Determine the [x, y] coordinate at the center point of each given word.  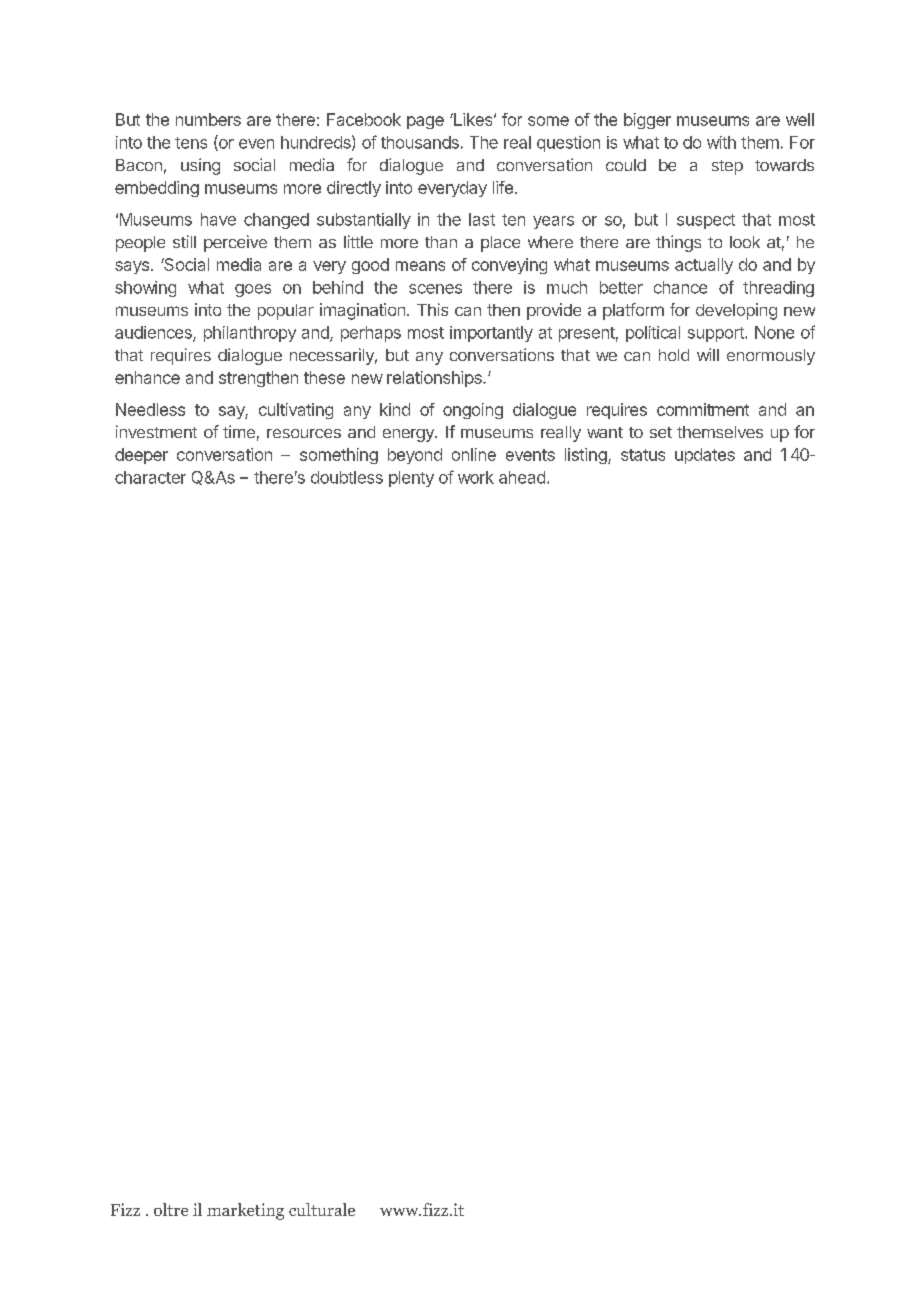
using [200, 166]
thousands [420, 142]
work [476, 477]
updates [705, 456]
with [721, 142]
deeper [141, 456]
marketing [245, 1211]
